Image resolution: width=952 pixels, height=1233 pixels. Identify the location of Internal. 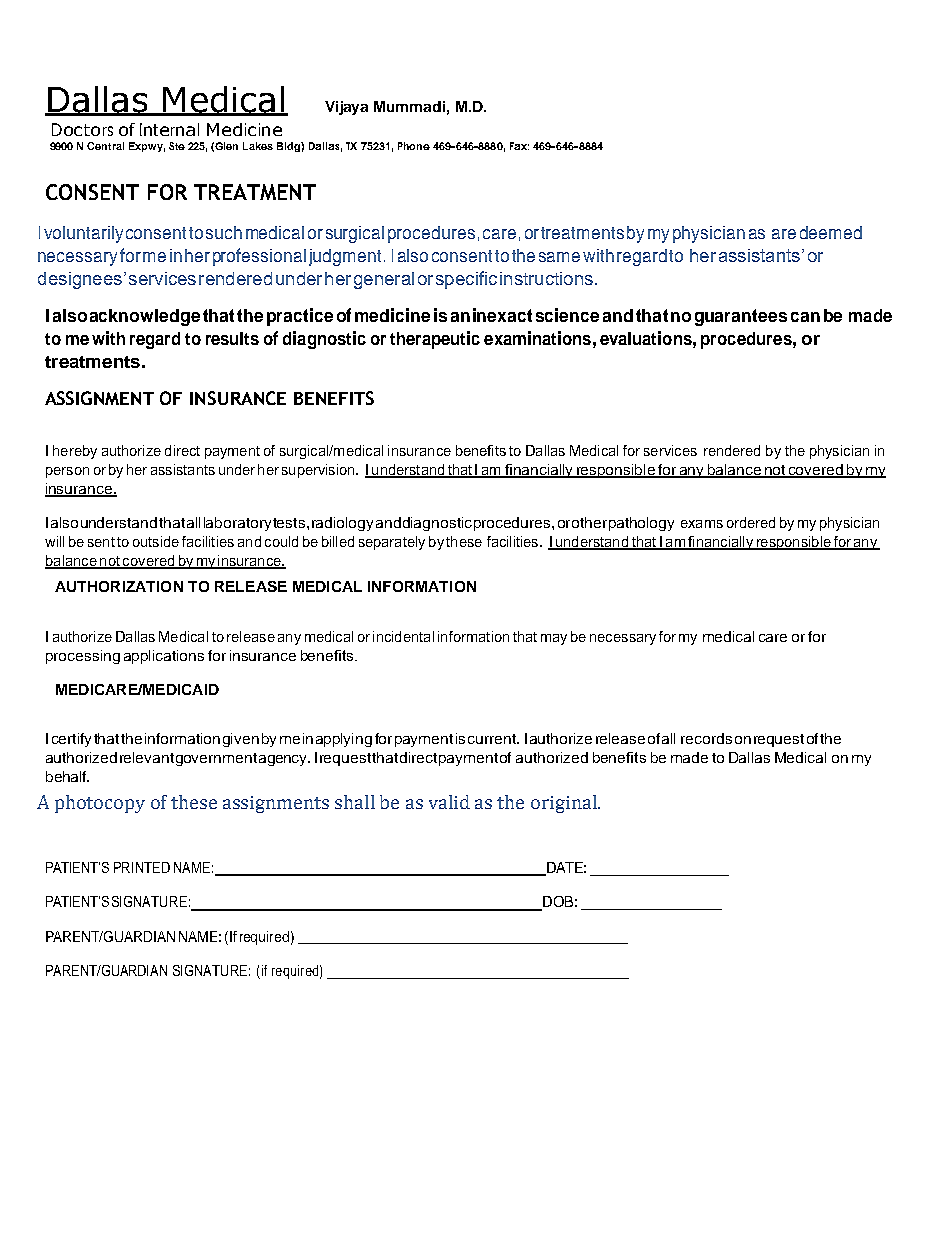
(169, 129).
